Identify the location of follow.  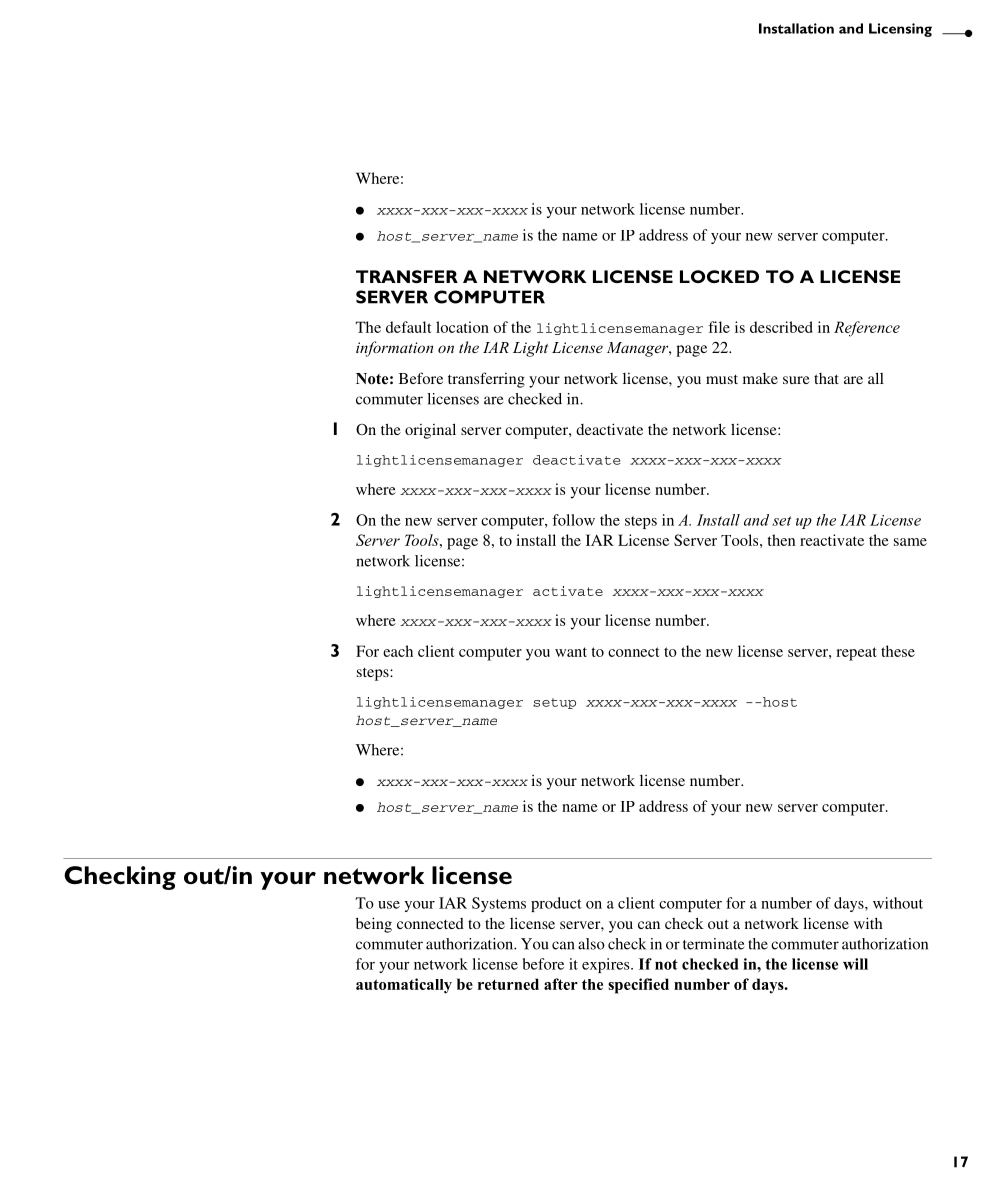
(573, 520).
